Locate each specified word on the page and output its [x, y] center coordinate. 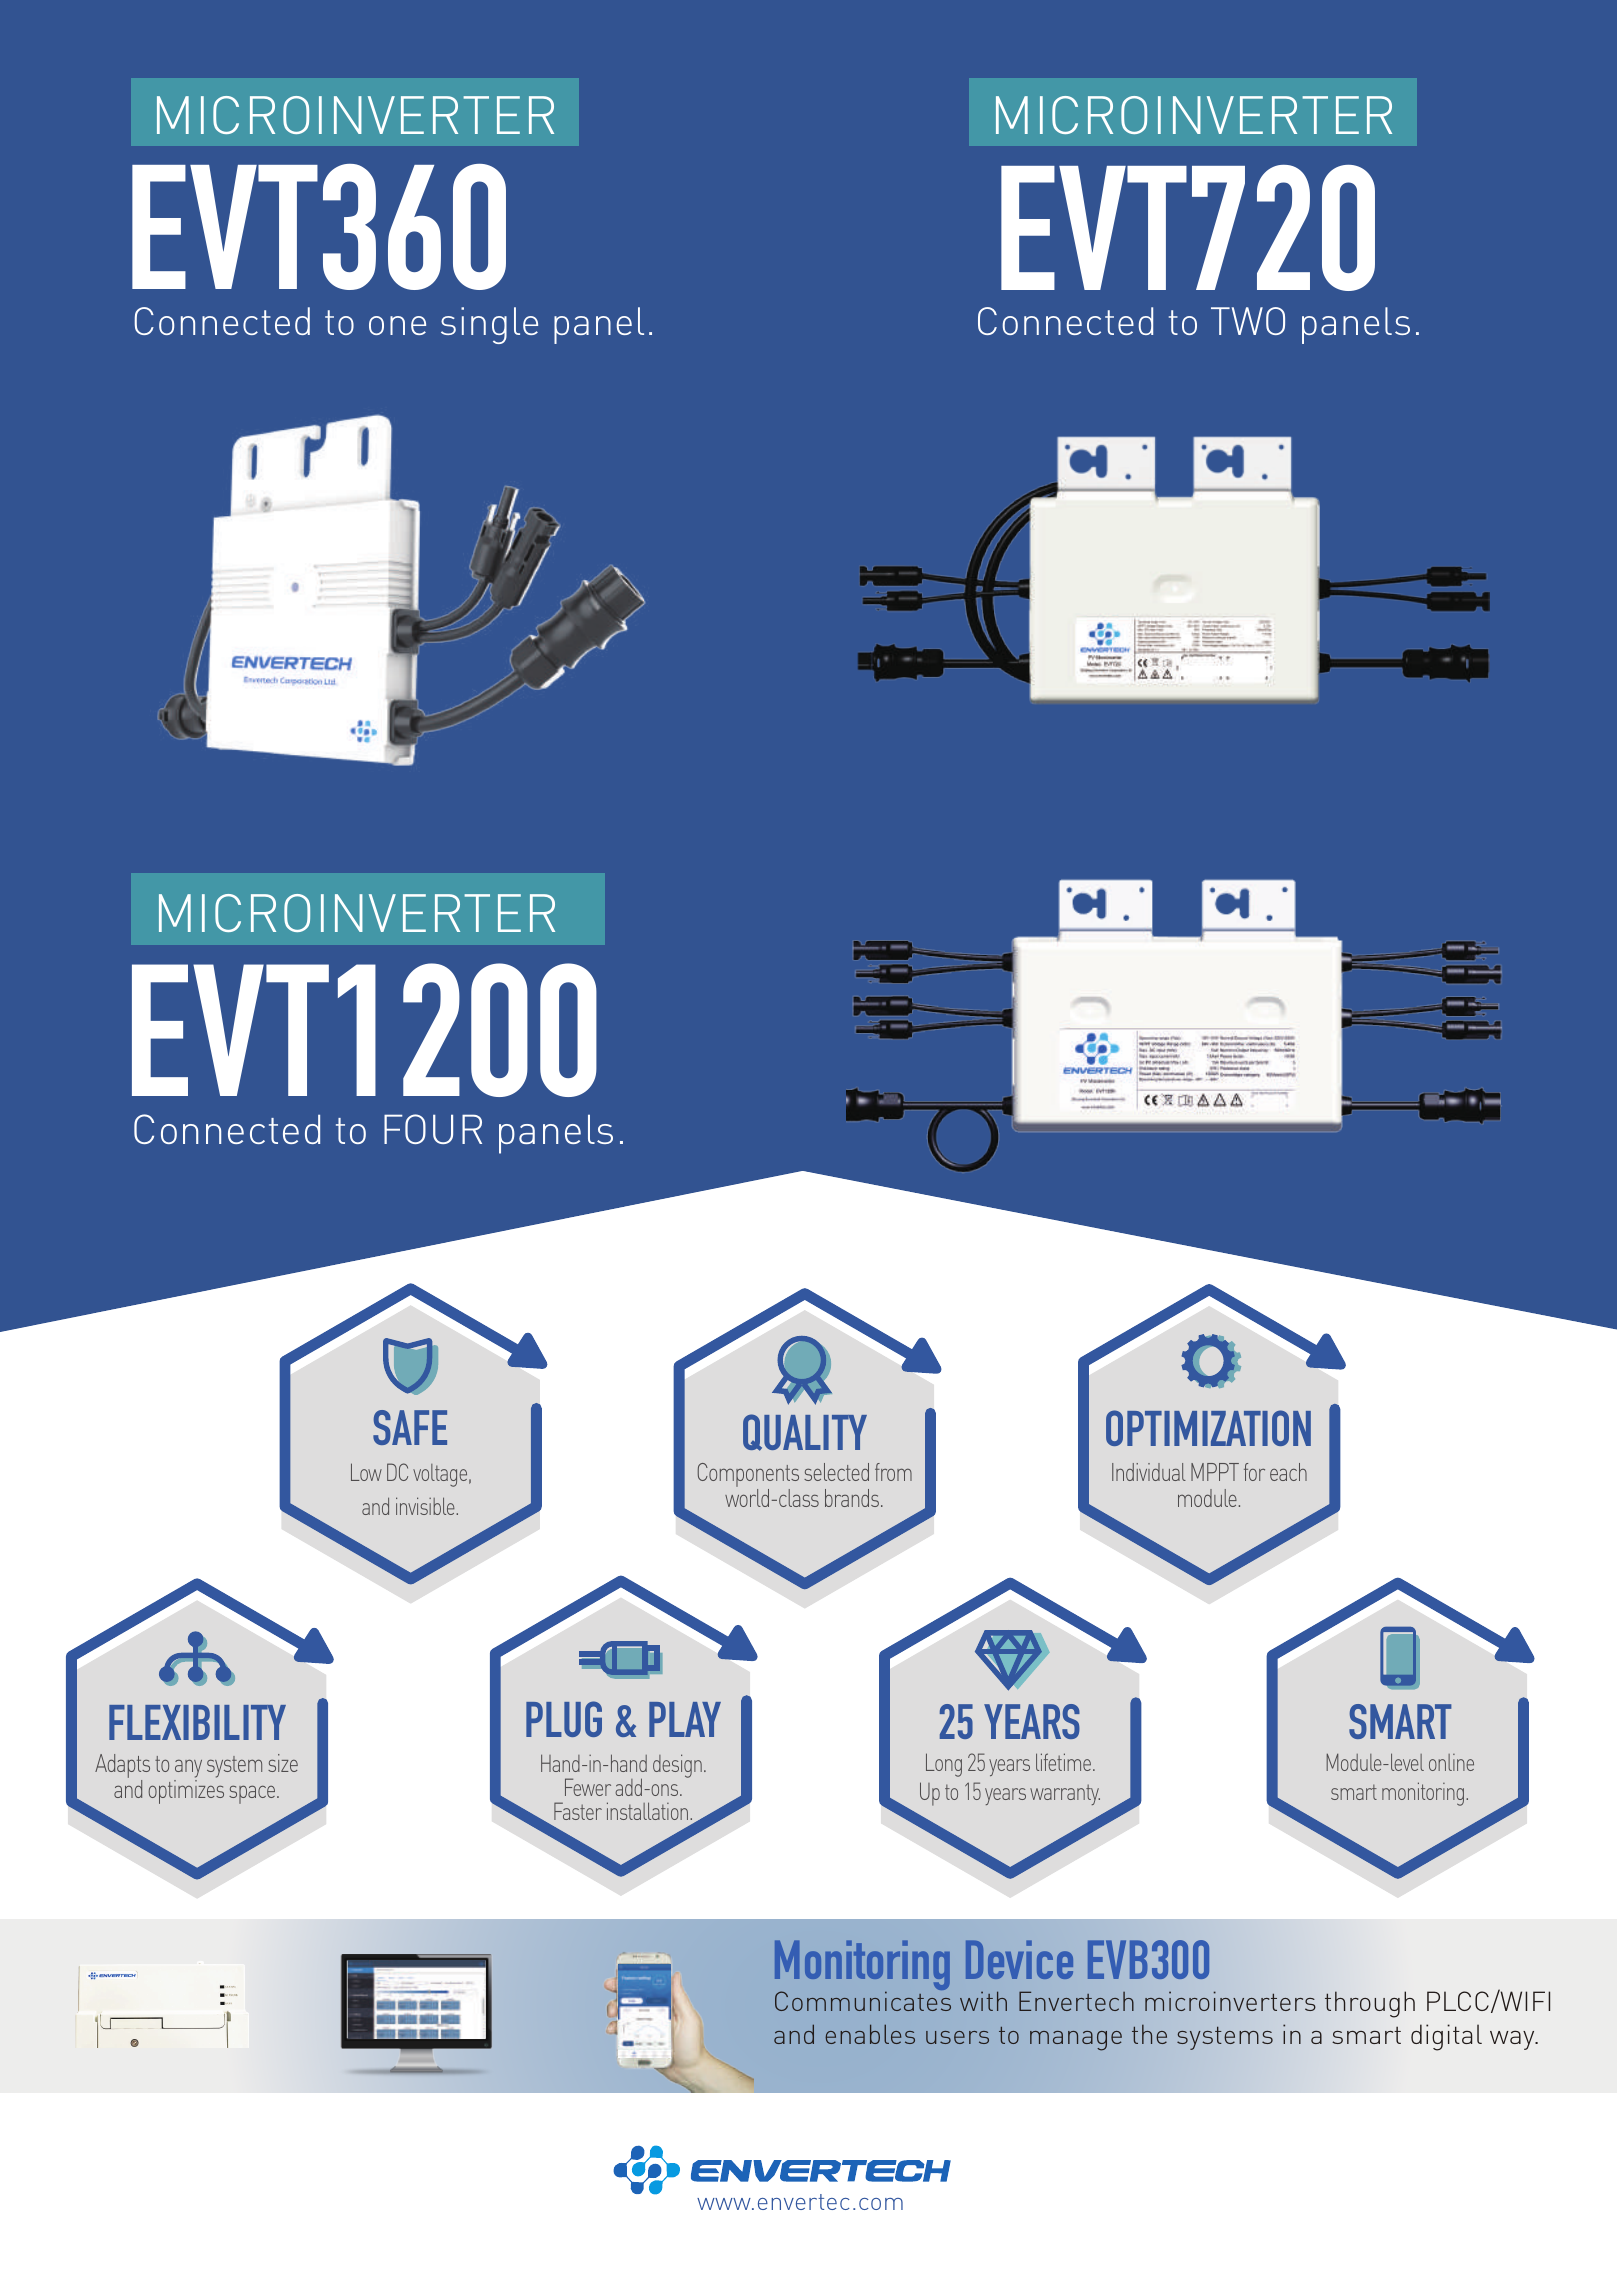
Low [366, 1472]
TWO [1248, 321]
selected [836, 1472]
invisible [426, 1506]
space [253, 1794]
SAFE [410, 1427]
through [1370, 2004]
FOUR [433, 1129]
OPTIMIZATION [1208, 1428]
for [1254, 1472]
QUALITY [805, 1432]
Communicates [863, 2001]
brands [853, 1498]
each [1288, 1472]
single [489, 325]
